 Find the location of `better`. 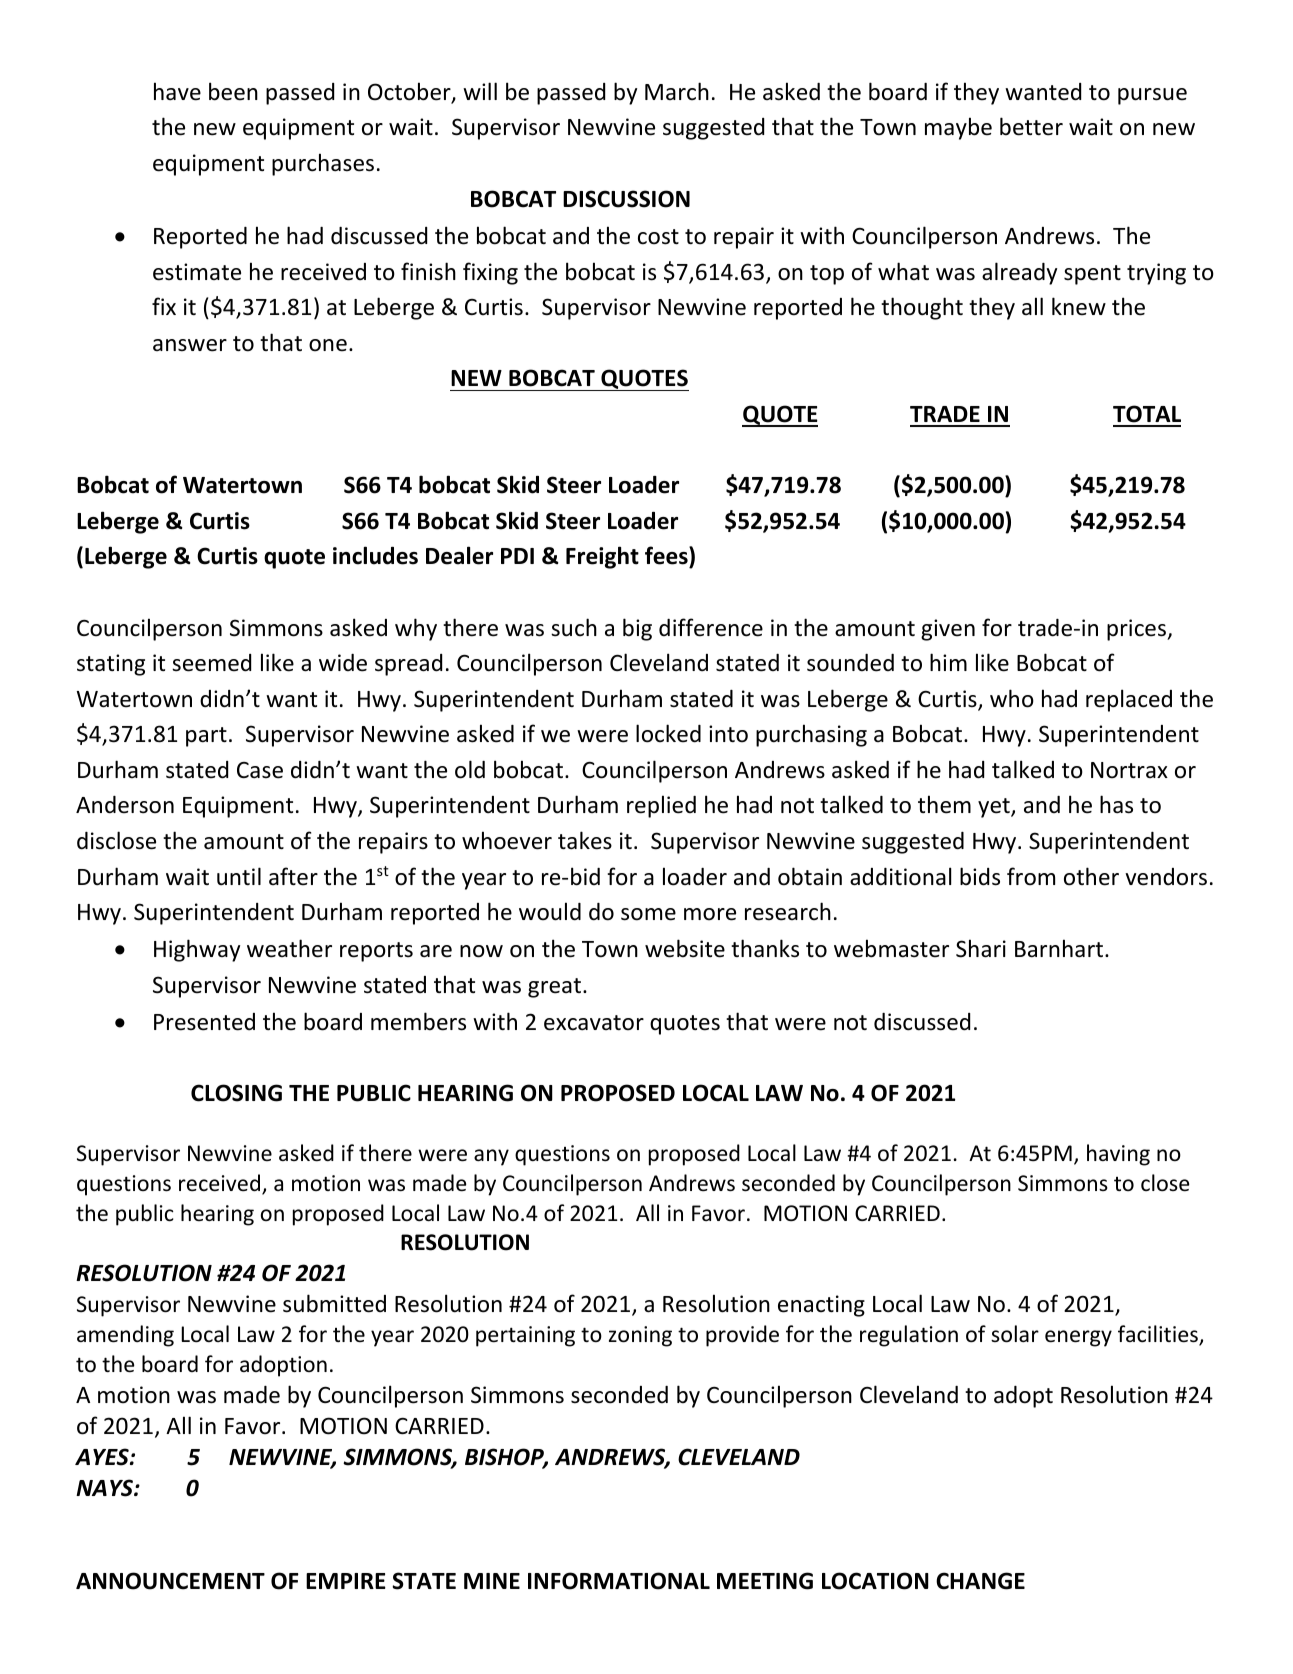

better is located at coordinates (1031, 126).
